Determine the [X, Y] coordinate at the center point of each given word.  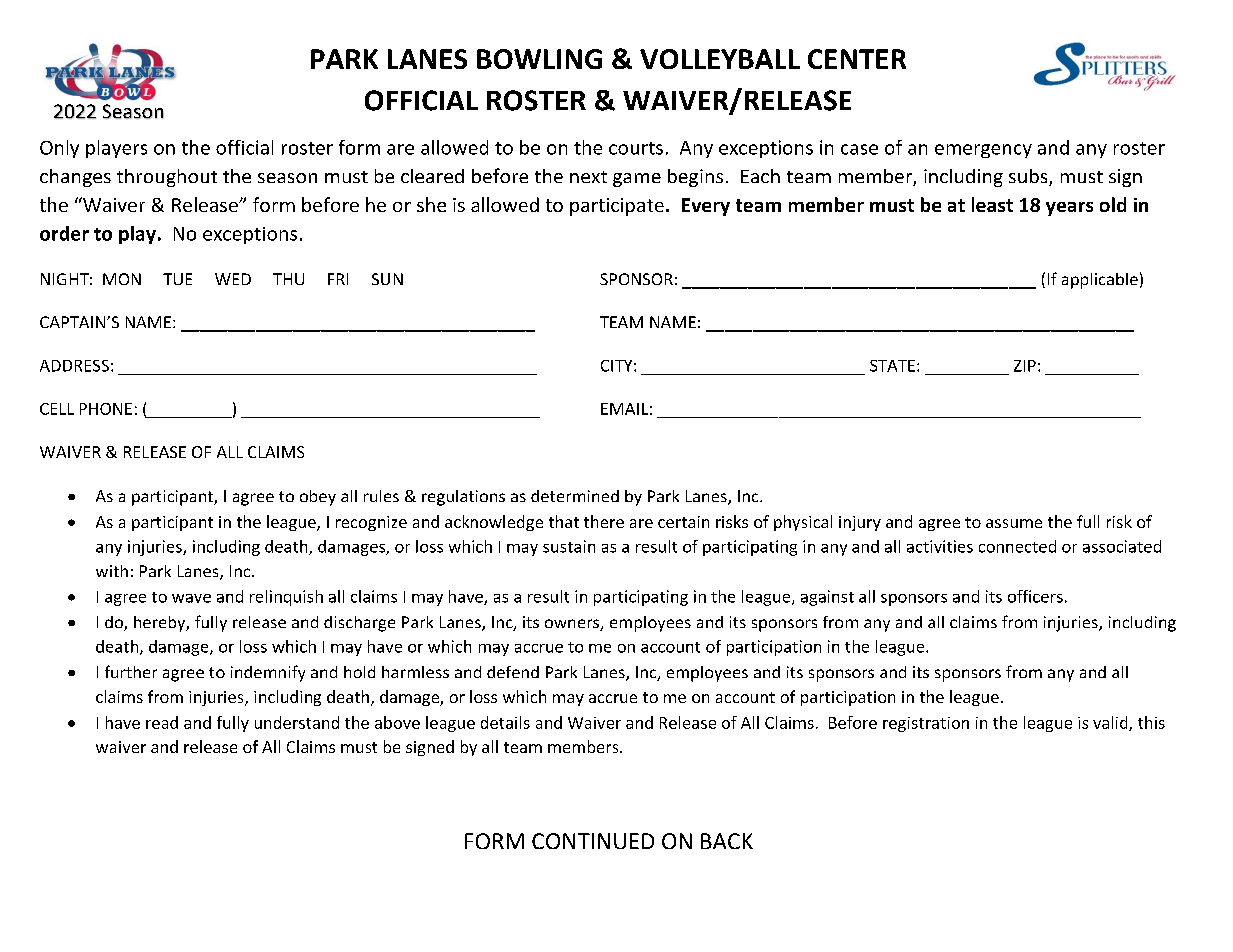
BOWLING [539, 59]
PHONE [106, 409]
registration [926, 724]
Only [59, 149]
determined [575, 496]
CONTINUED [593, 841]
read [162, 722]
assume [1014, 523]
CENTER [857, 59]
